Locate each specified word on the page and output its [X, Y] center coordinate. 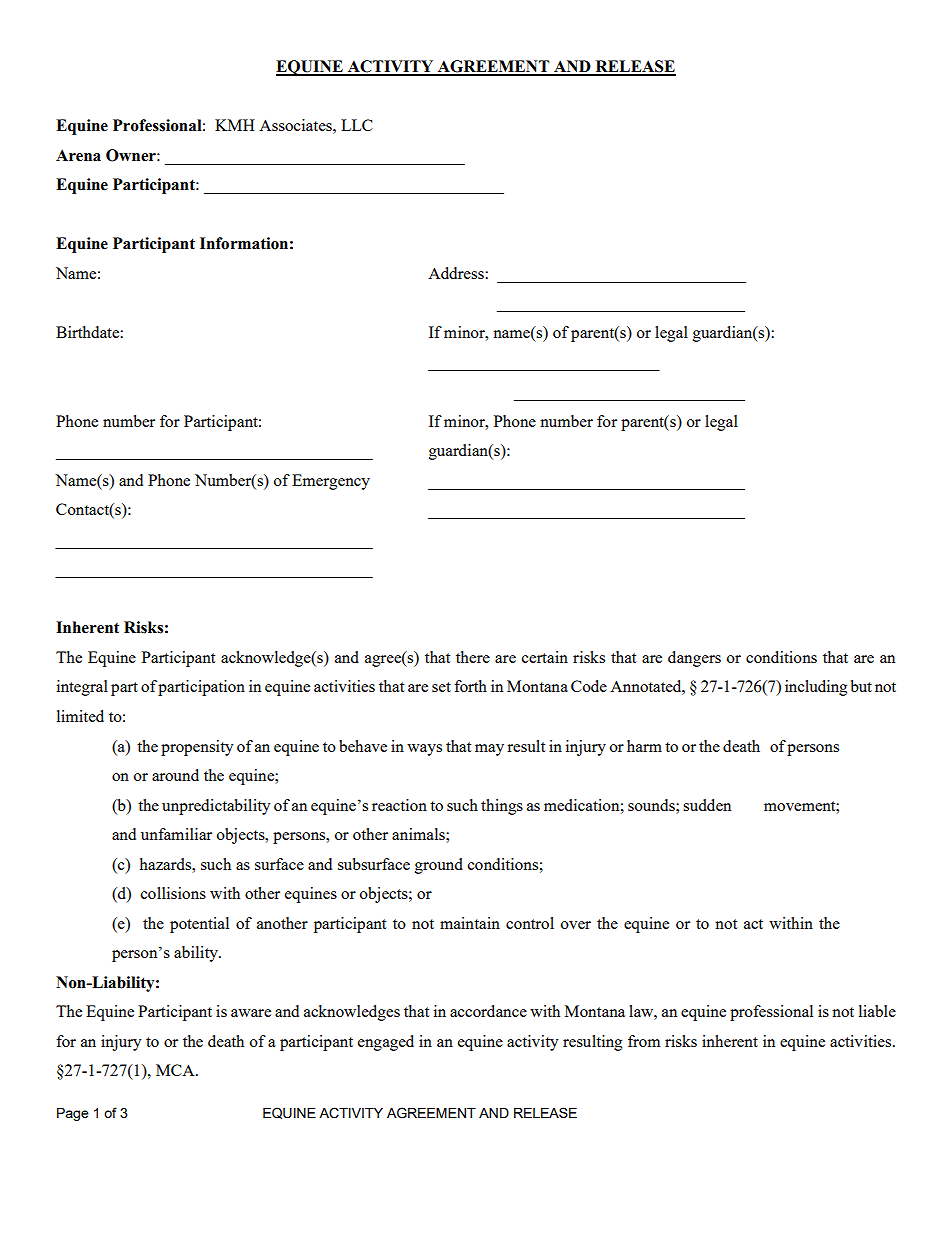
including [816, 688]
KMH [235, 125]
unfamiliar [176, 834]
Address [457, 273]
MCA [176, 1070]
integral [82, 688]
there [473, 657]
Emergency [331, 482]
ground [439, 866]
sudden [707, 805]
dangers [694, 659]
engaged [386, 1043]
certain [545, 657]
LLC [357, 125]
